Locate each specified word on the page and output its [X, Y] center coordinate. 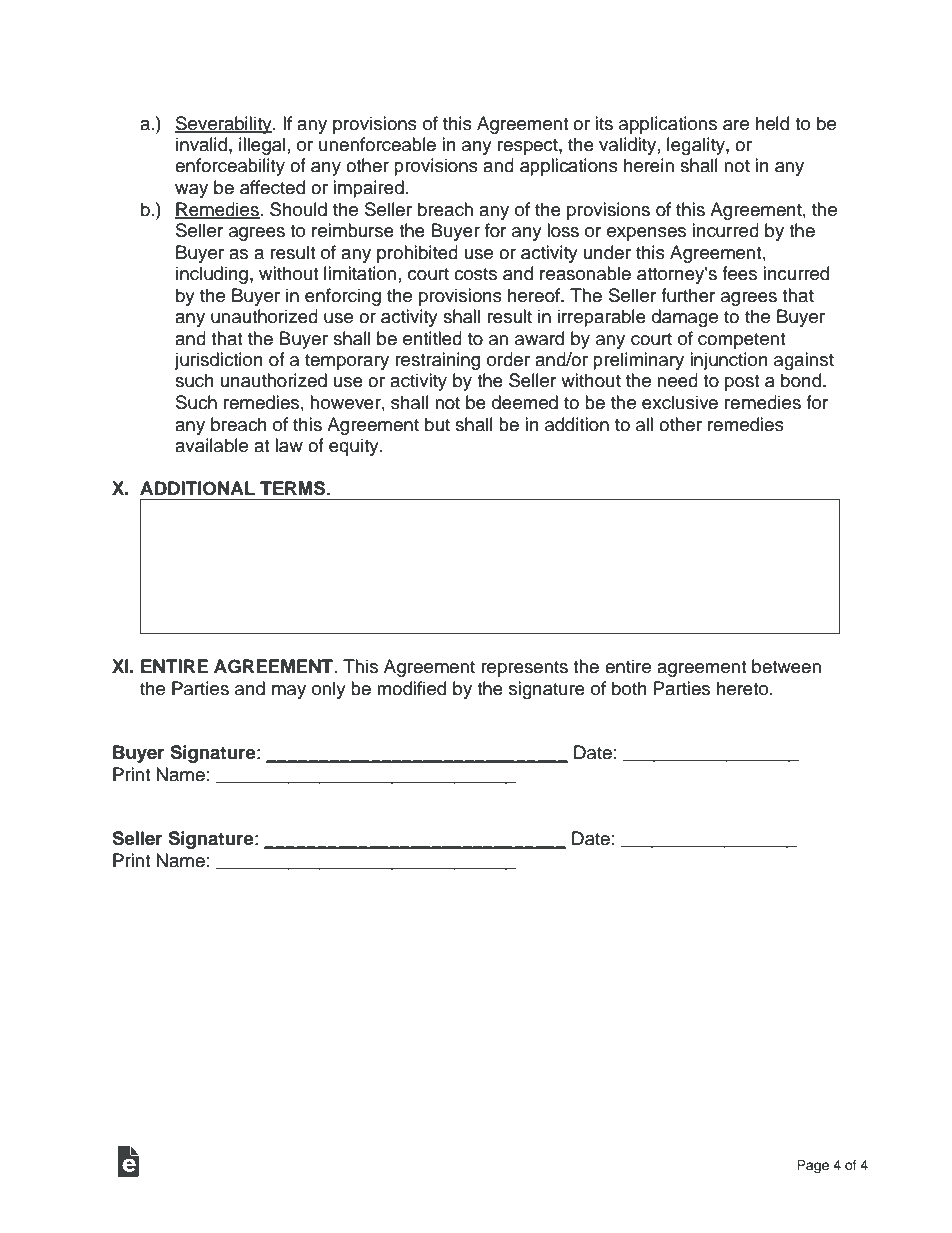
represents [524, 669]
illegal [262, 146]
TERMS [294, 488]
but [437, 424]
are [736, 125]
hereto [744, 688]
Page [813, 1166]
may [289, 692]
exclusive [680, 402]
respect [529, 147]
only [329, 690]
